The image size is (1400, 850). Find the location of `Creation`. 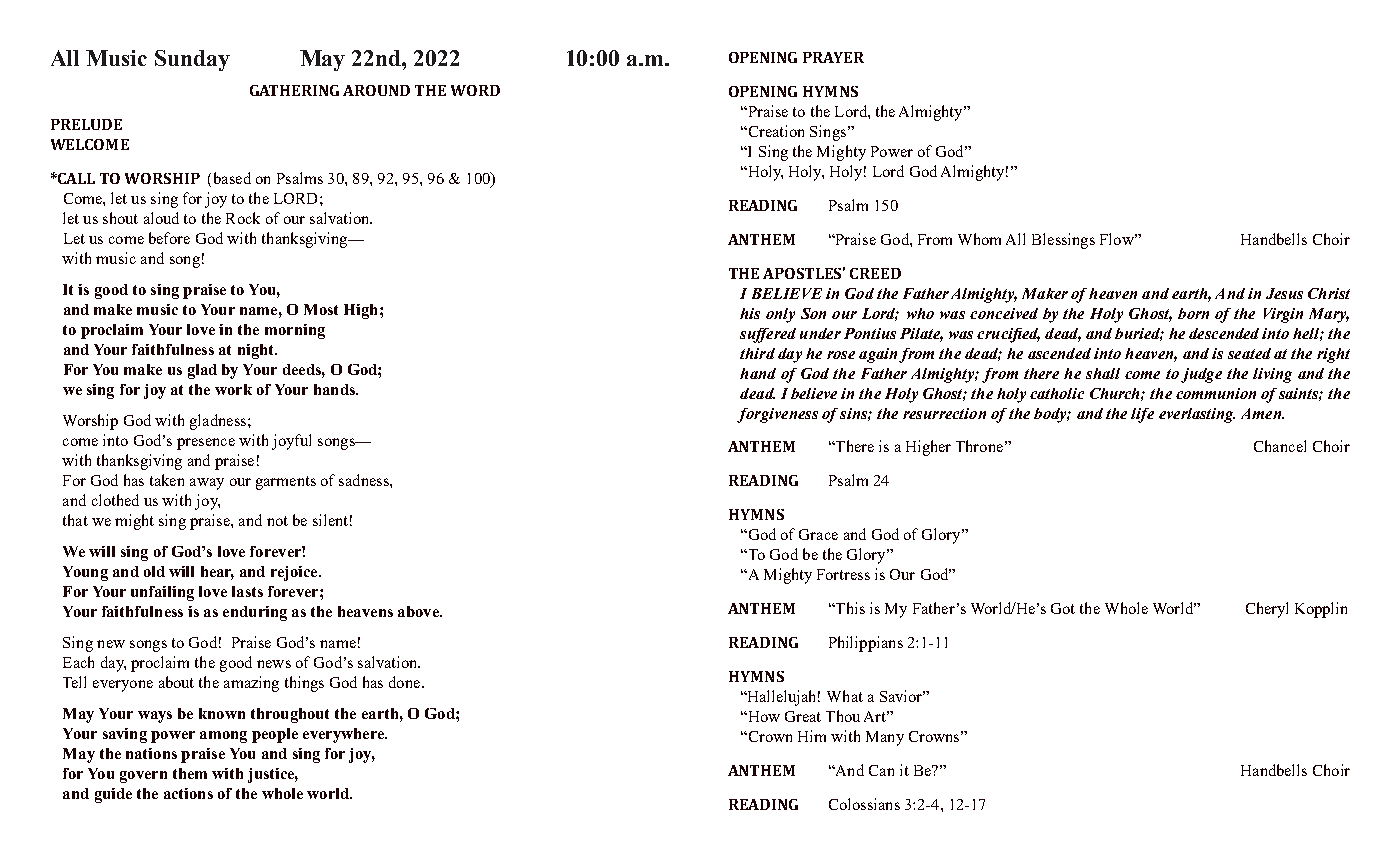

Creation is located at coordinates (775, 131).
